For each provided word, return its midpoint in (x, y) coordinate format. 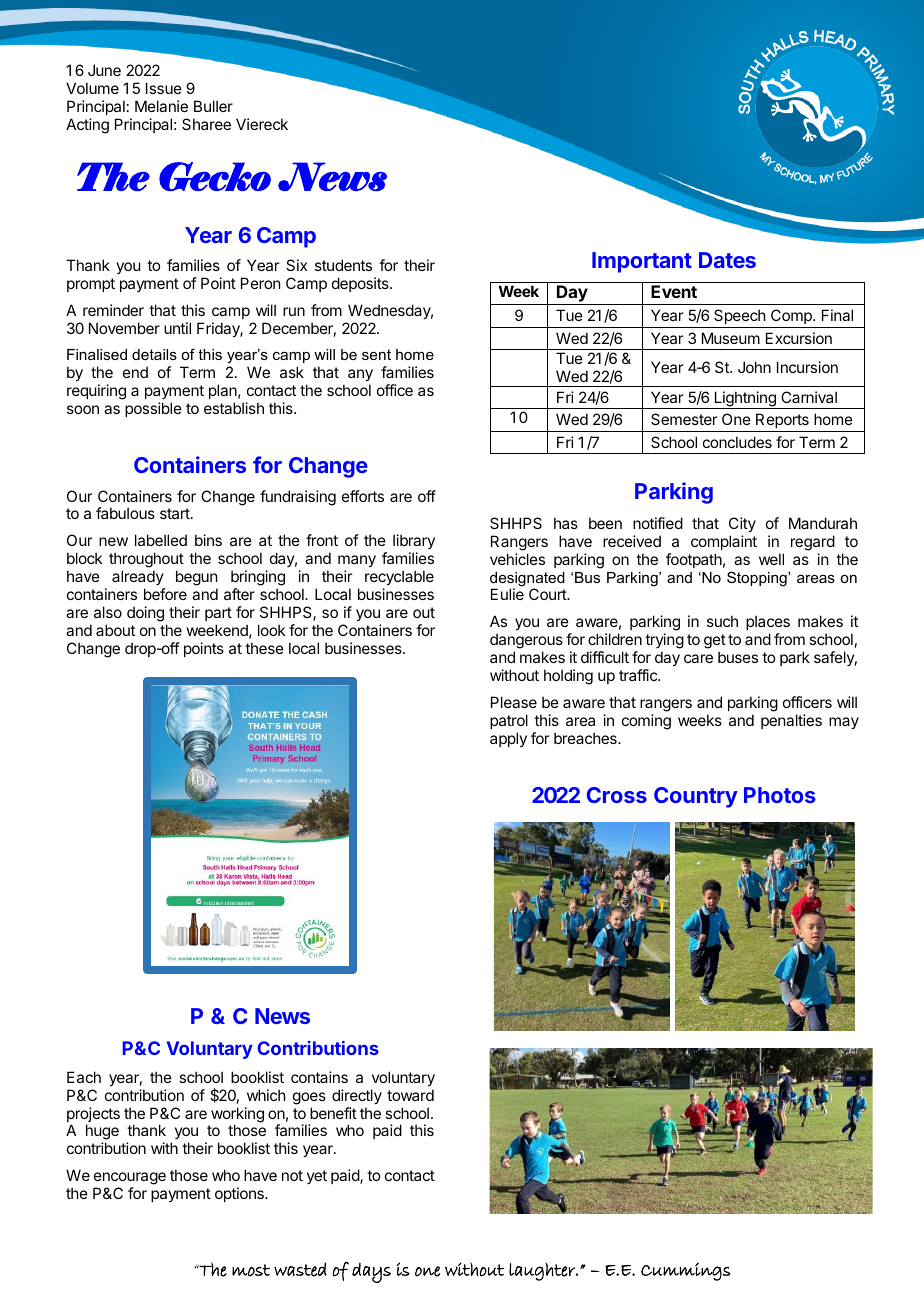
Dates (727, 260)
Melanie (161, 106)
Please (514, 702)
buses (738, 657)
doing (145, 614)
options (240, 1194)
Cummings (686, 1271)
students (343, 265)
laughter (543, 1271)
